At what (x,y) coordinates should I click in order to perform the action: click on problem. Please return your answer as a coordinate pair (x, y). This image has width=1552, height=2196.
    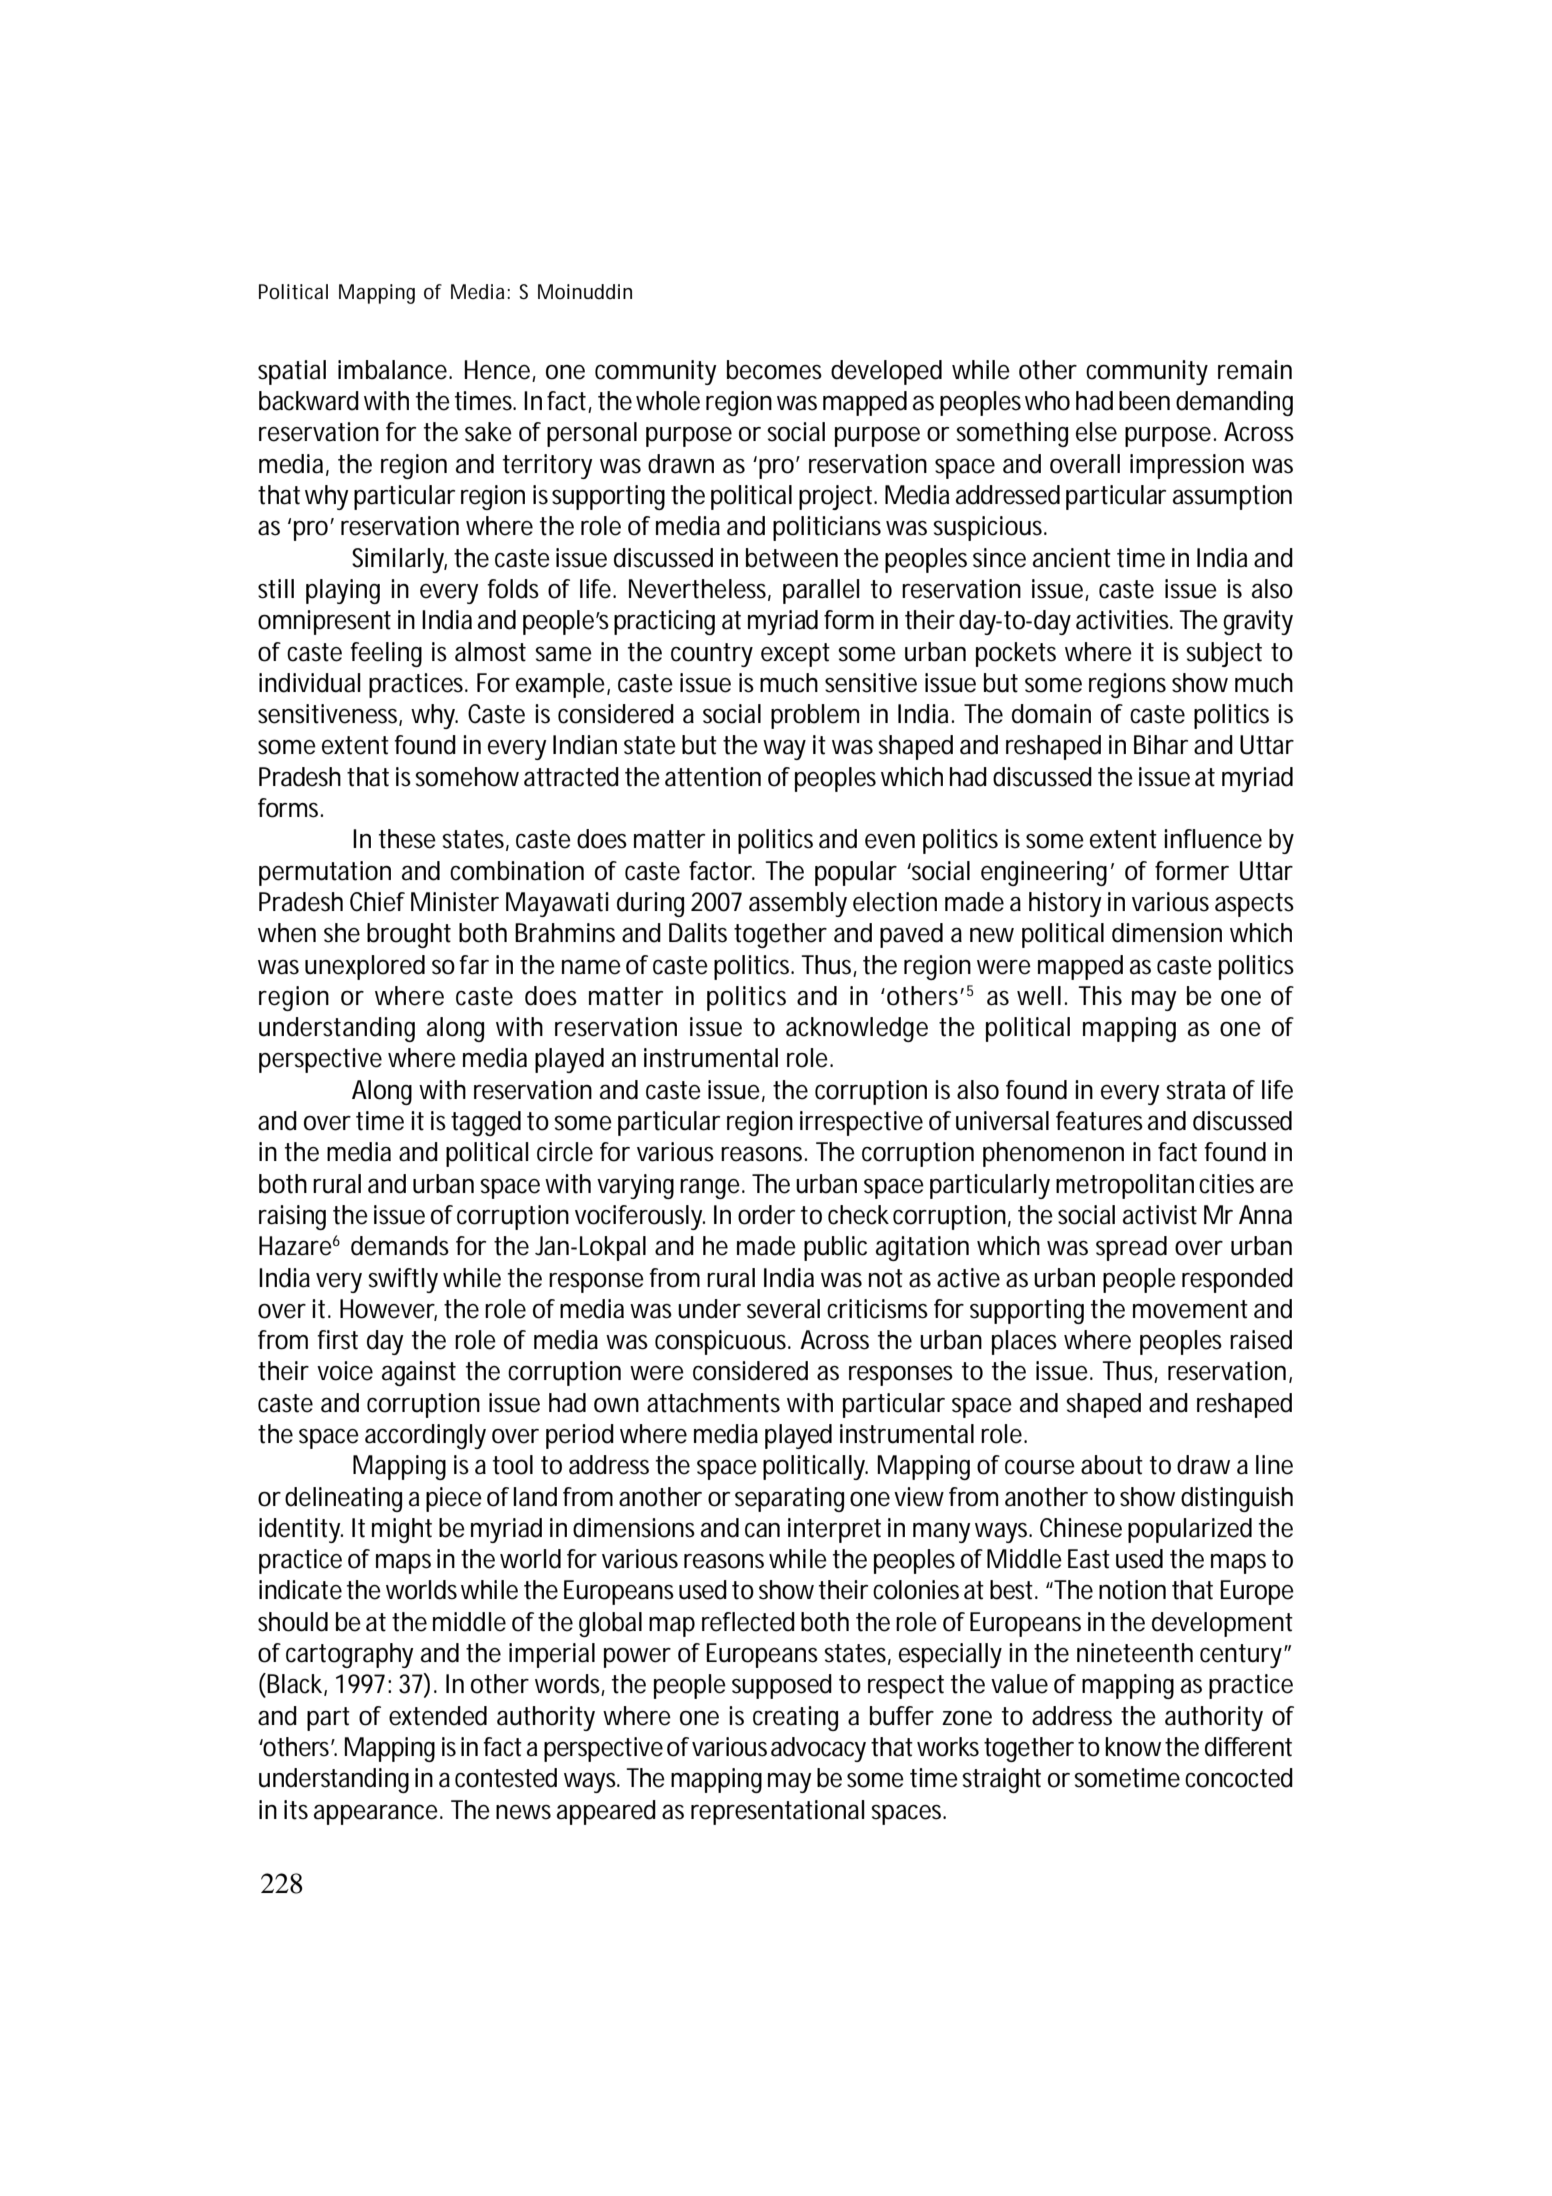
    Looking at the image, I should click on (815, 716).
